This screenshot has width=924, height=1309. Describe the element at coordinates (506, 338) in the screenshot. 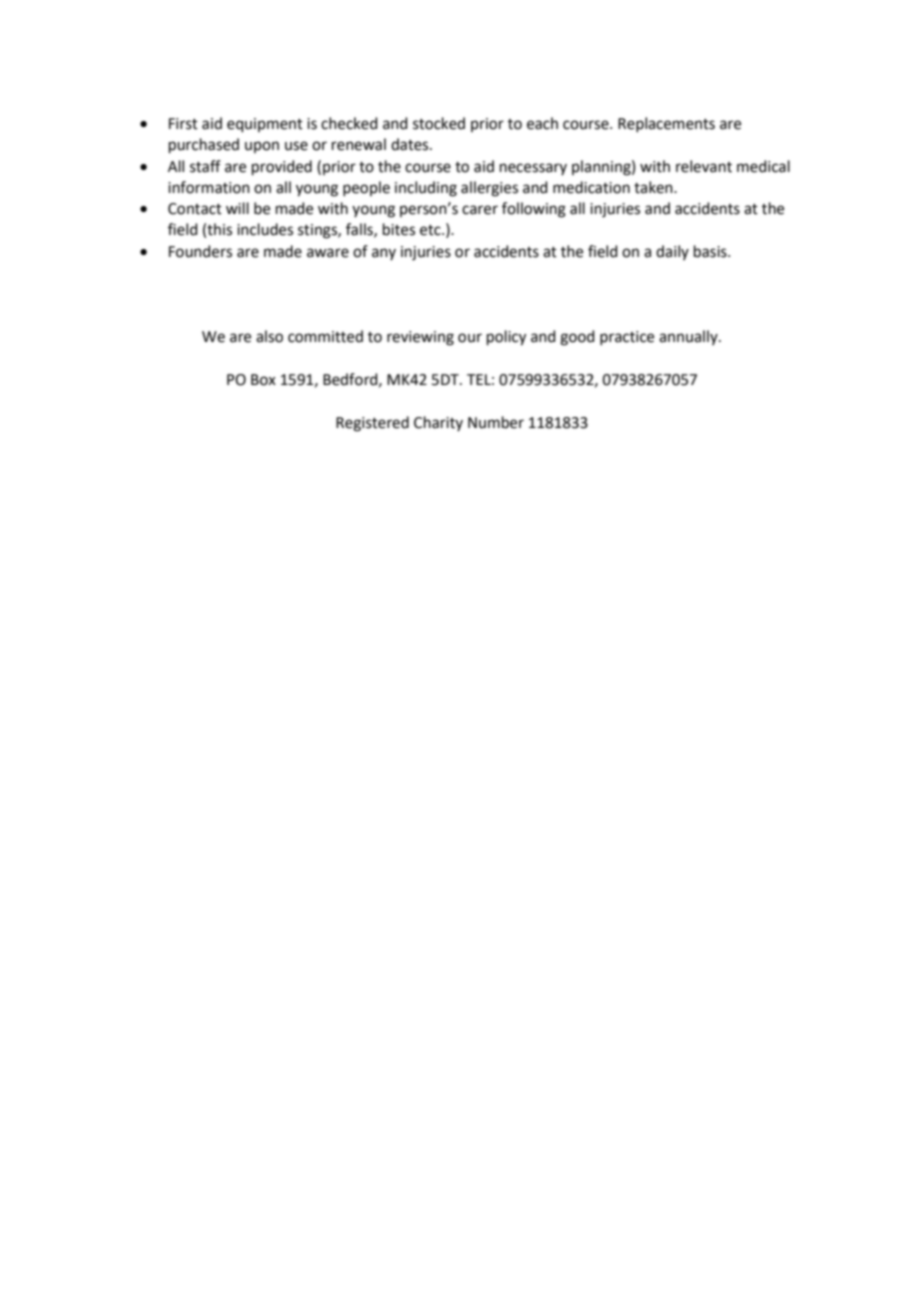

I see `policy` at that location.
